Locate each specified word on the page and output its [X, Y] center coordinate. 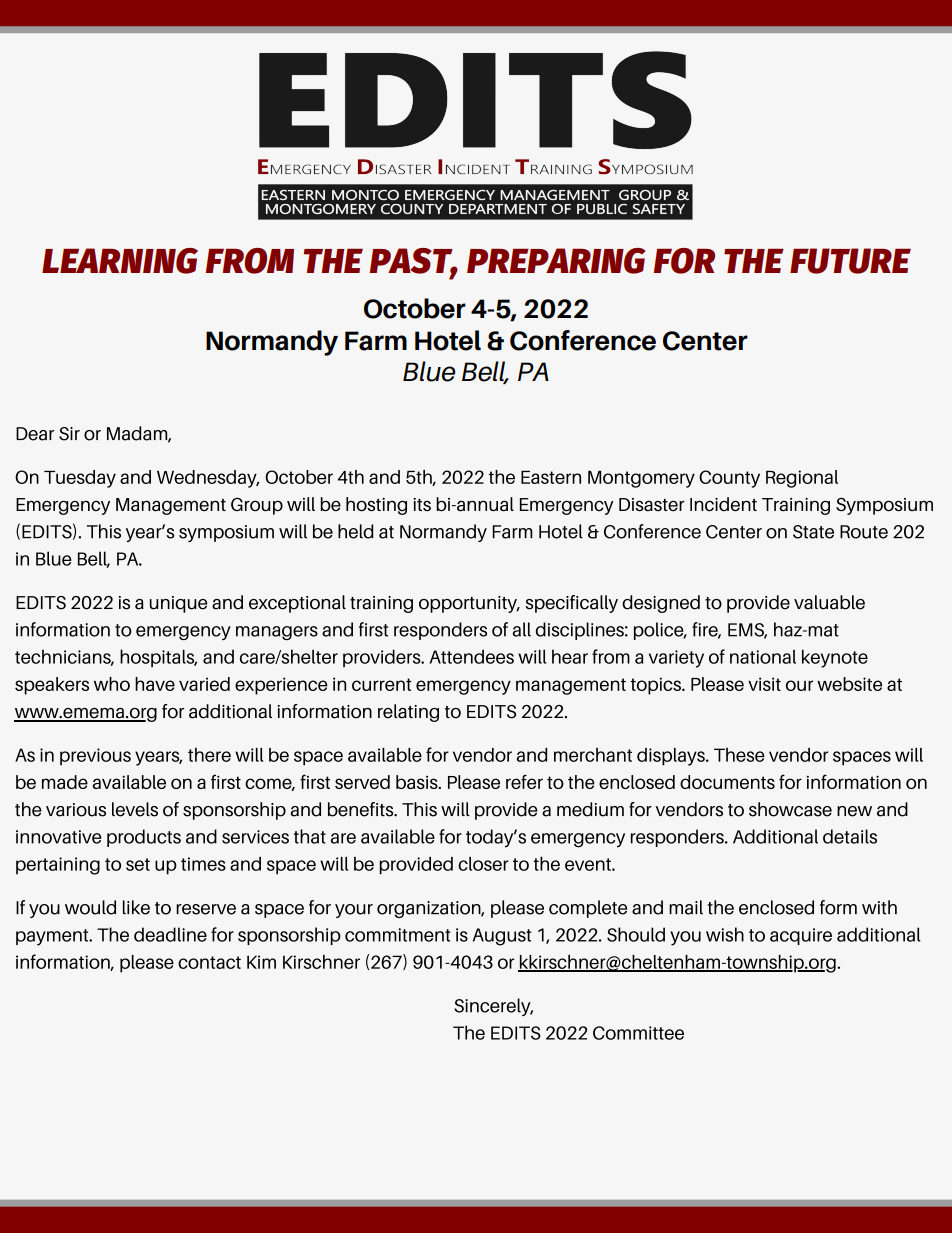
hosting [376, 506]
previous [95, 757]
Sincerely [493, 1007]
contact [209, 962]
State [813, 532]
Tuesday [80, 479]
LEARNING [120, 261]
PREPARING [556, 261]
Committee [638, 1033]
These [739, 755]
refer [524, 781]
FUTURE [850, 261]
